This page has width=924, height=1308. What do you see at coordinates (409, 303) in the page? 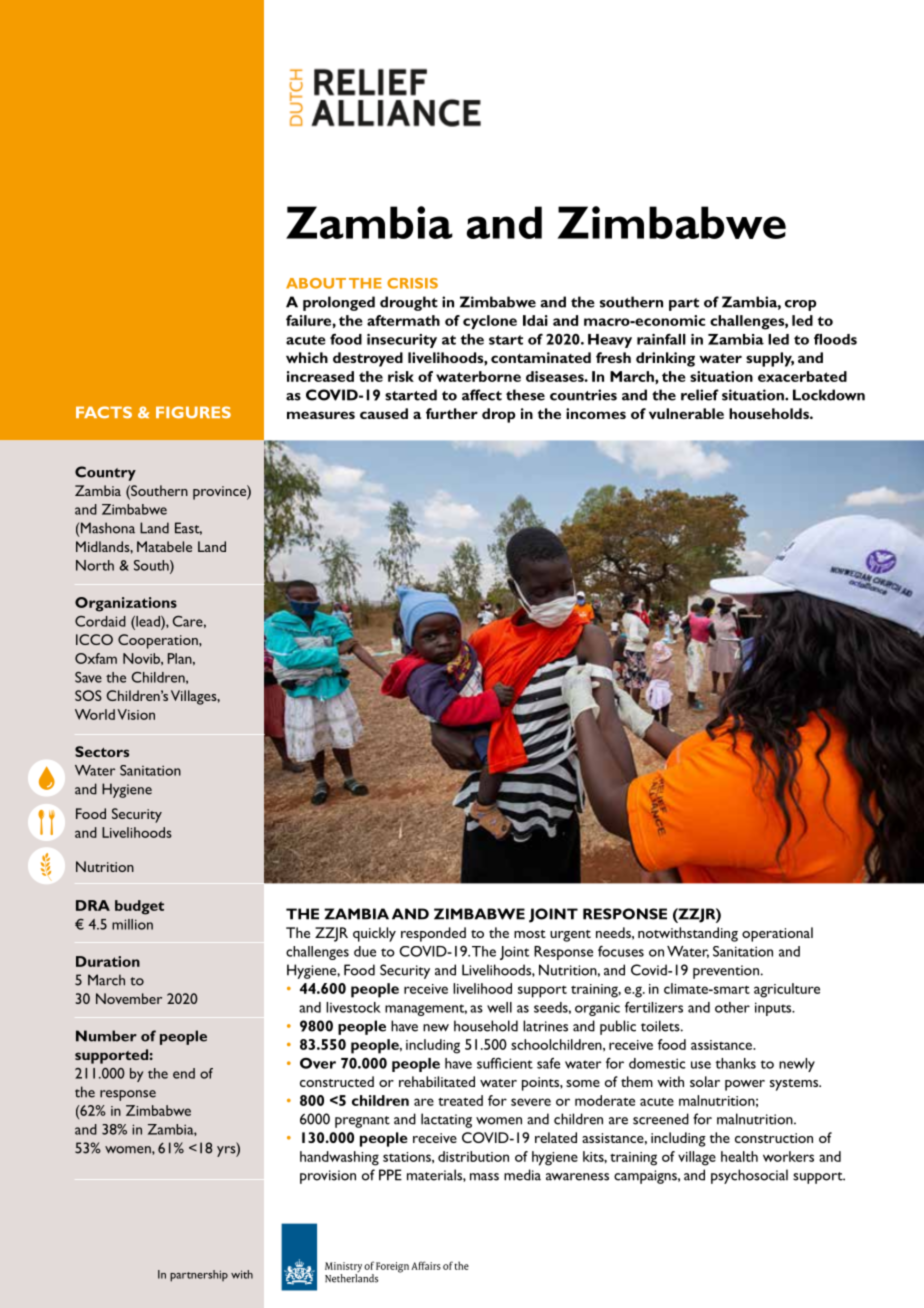
I see `drought` at bounding box center [409, 303].
